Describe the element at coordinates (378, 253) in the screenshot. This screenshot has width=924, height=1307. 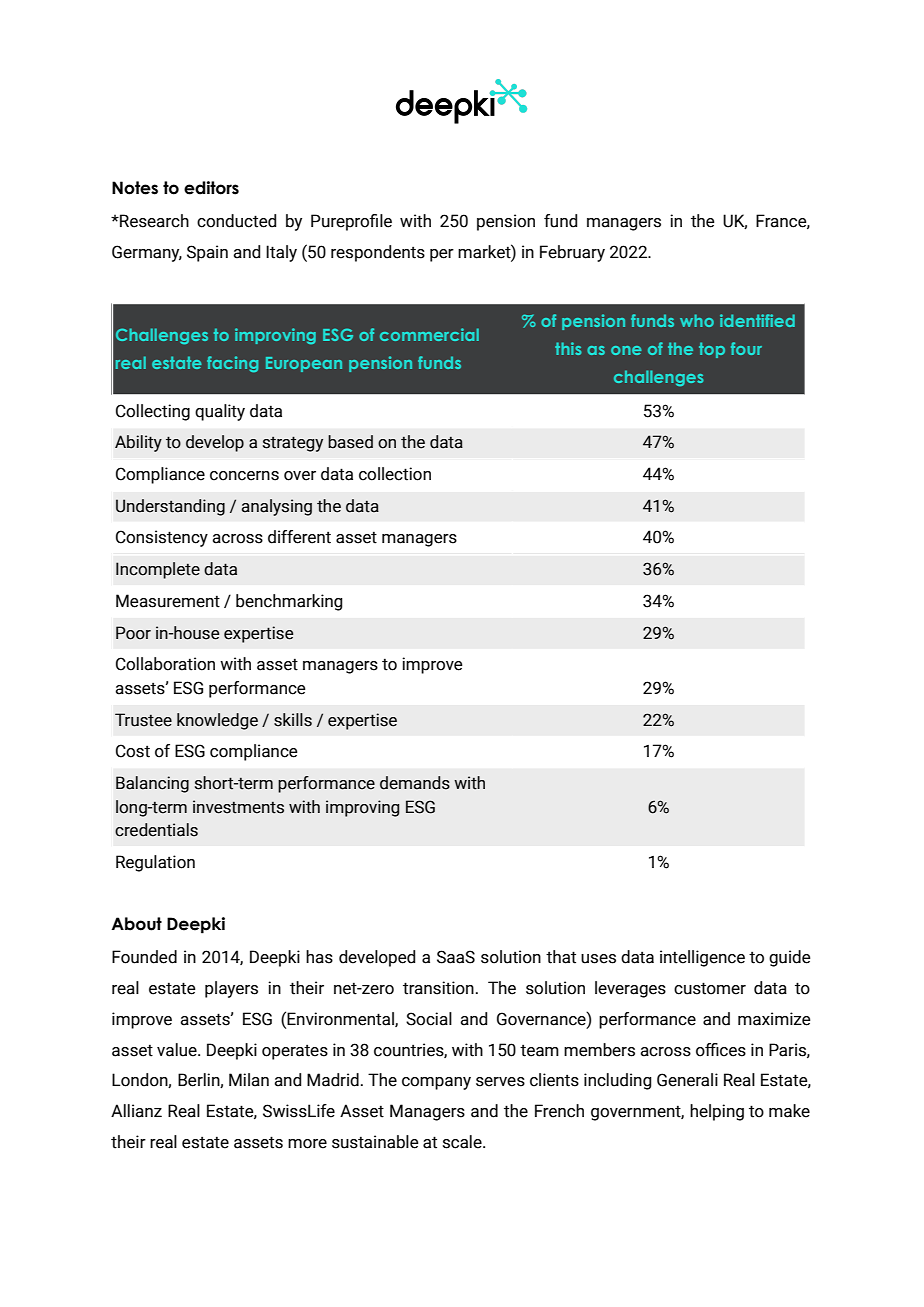
I see `respondents` at that location.
